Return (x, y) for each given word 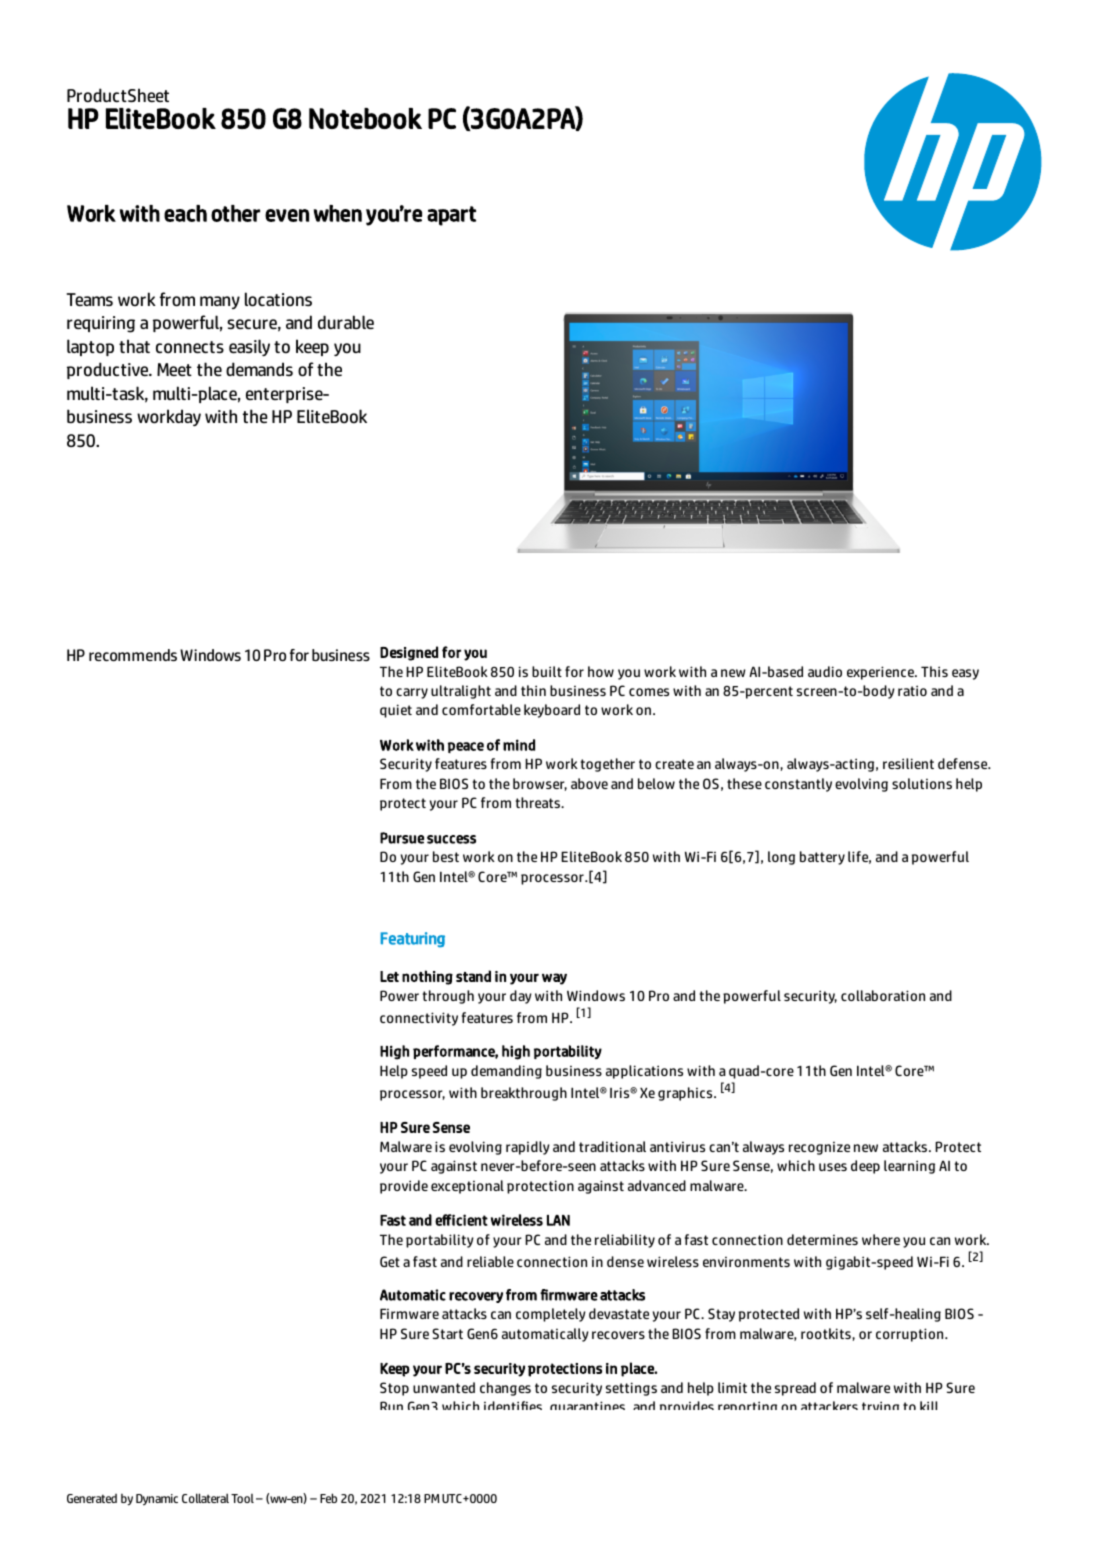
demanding (506, 1072)
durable (346, 322)
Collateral (205, 1498)
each (185, 213)
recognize (819, 1148)
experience (881, 673)
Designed (409, 653)
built (547, 671)
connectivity (419, 1019)
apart (451, 216)
